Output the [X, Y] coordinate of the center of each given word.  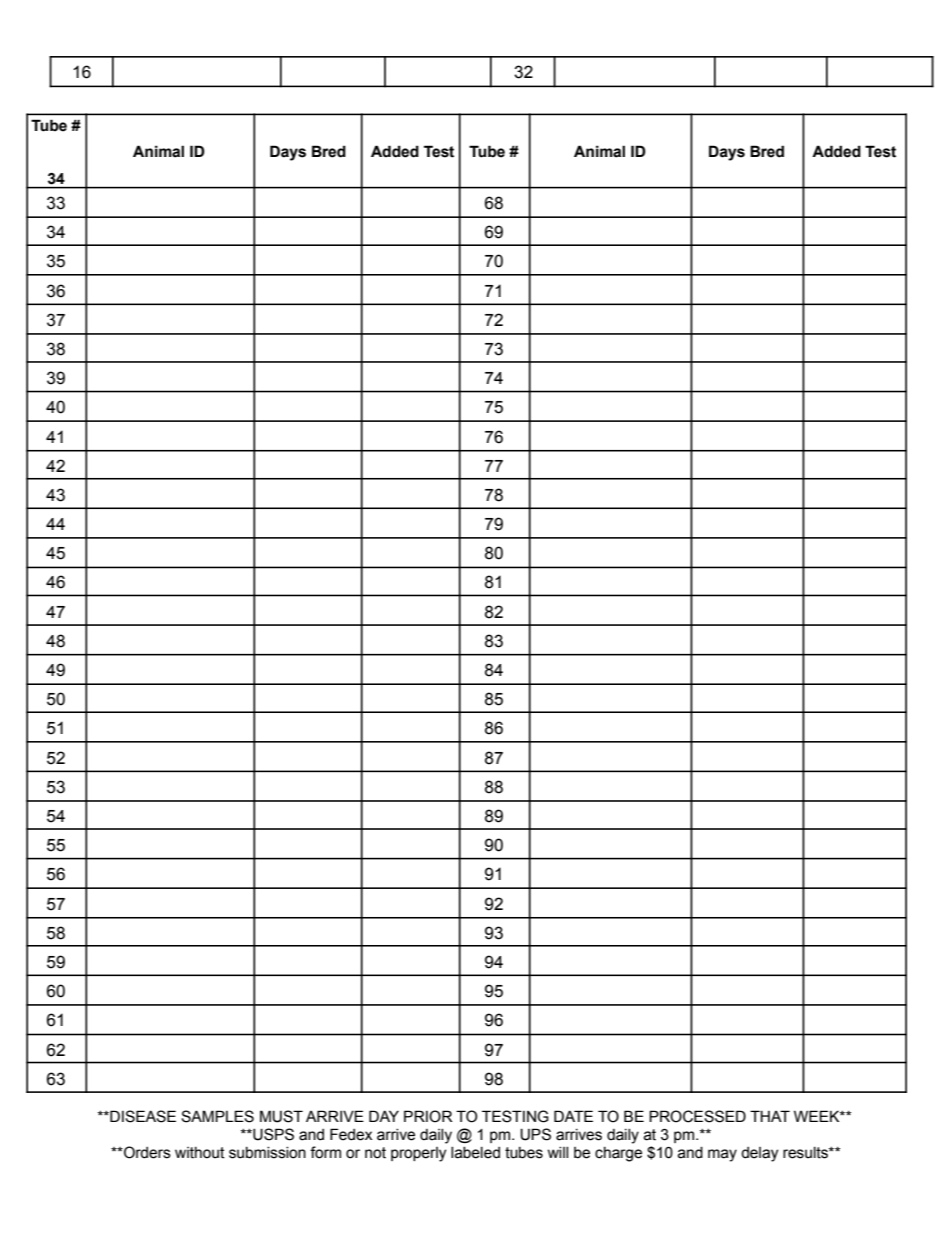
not [375, 1153]
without [200, 1153]
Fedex [351, 1134]
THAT [770, 1116]
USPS [272, 1134]
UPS [535, 1134]
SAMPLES [217, 1116]
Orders [146, 1152]
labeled [475, 1153]
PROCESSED [697, 1116]
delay [759, 1154]
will [558, 1152]
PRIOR [428, 1116]
